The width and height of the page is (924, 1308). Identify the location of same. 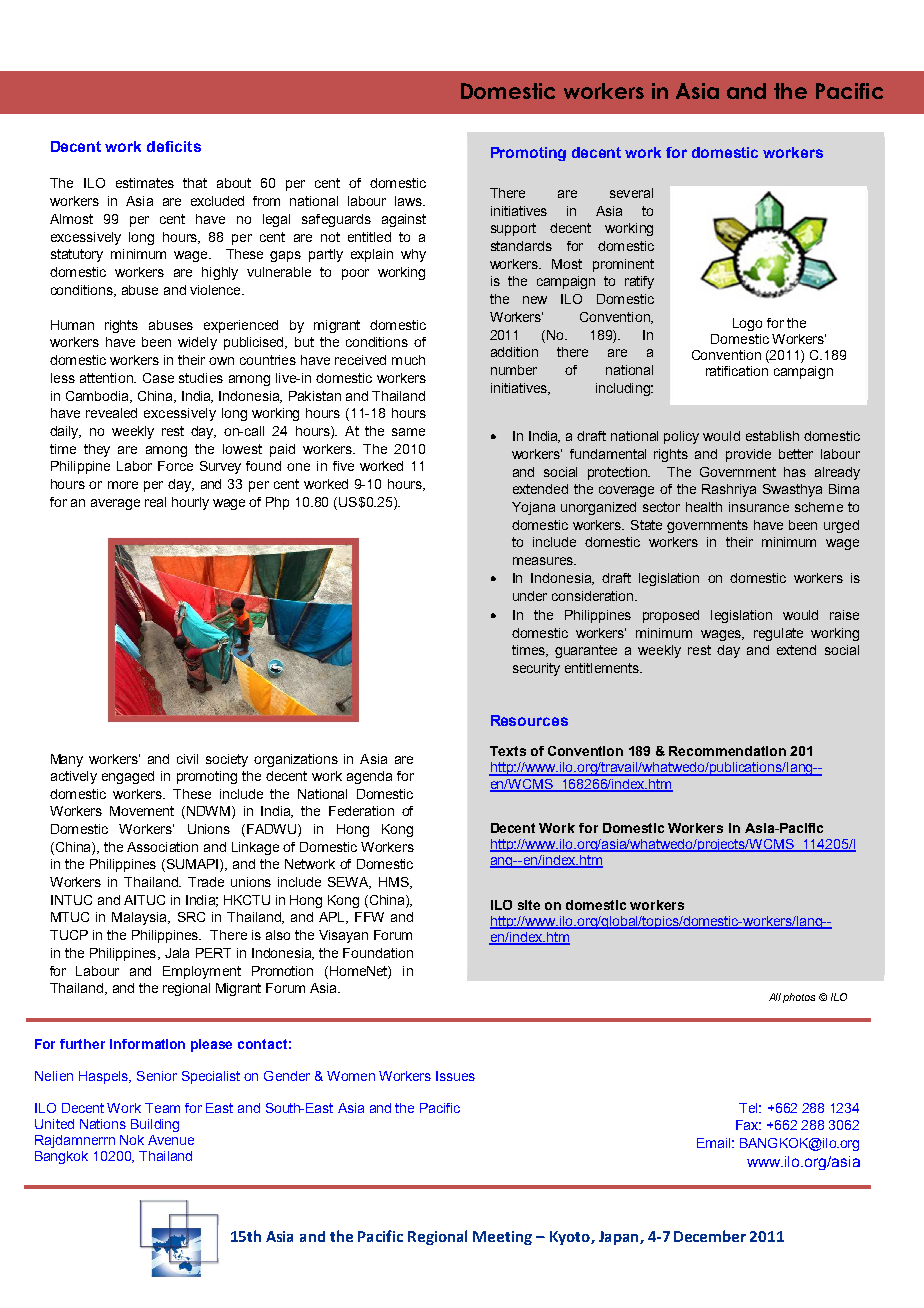
(408, 432).
